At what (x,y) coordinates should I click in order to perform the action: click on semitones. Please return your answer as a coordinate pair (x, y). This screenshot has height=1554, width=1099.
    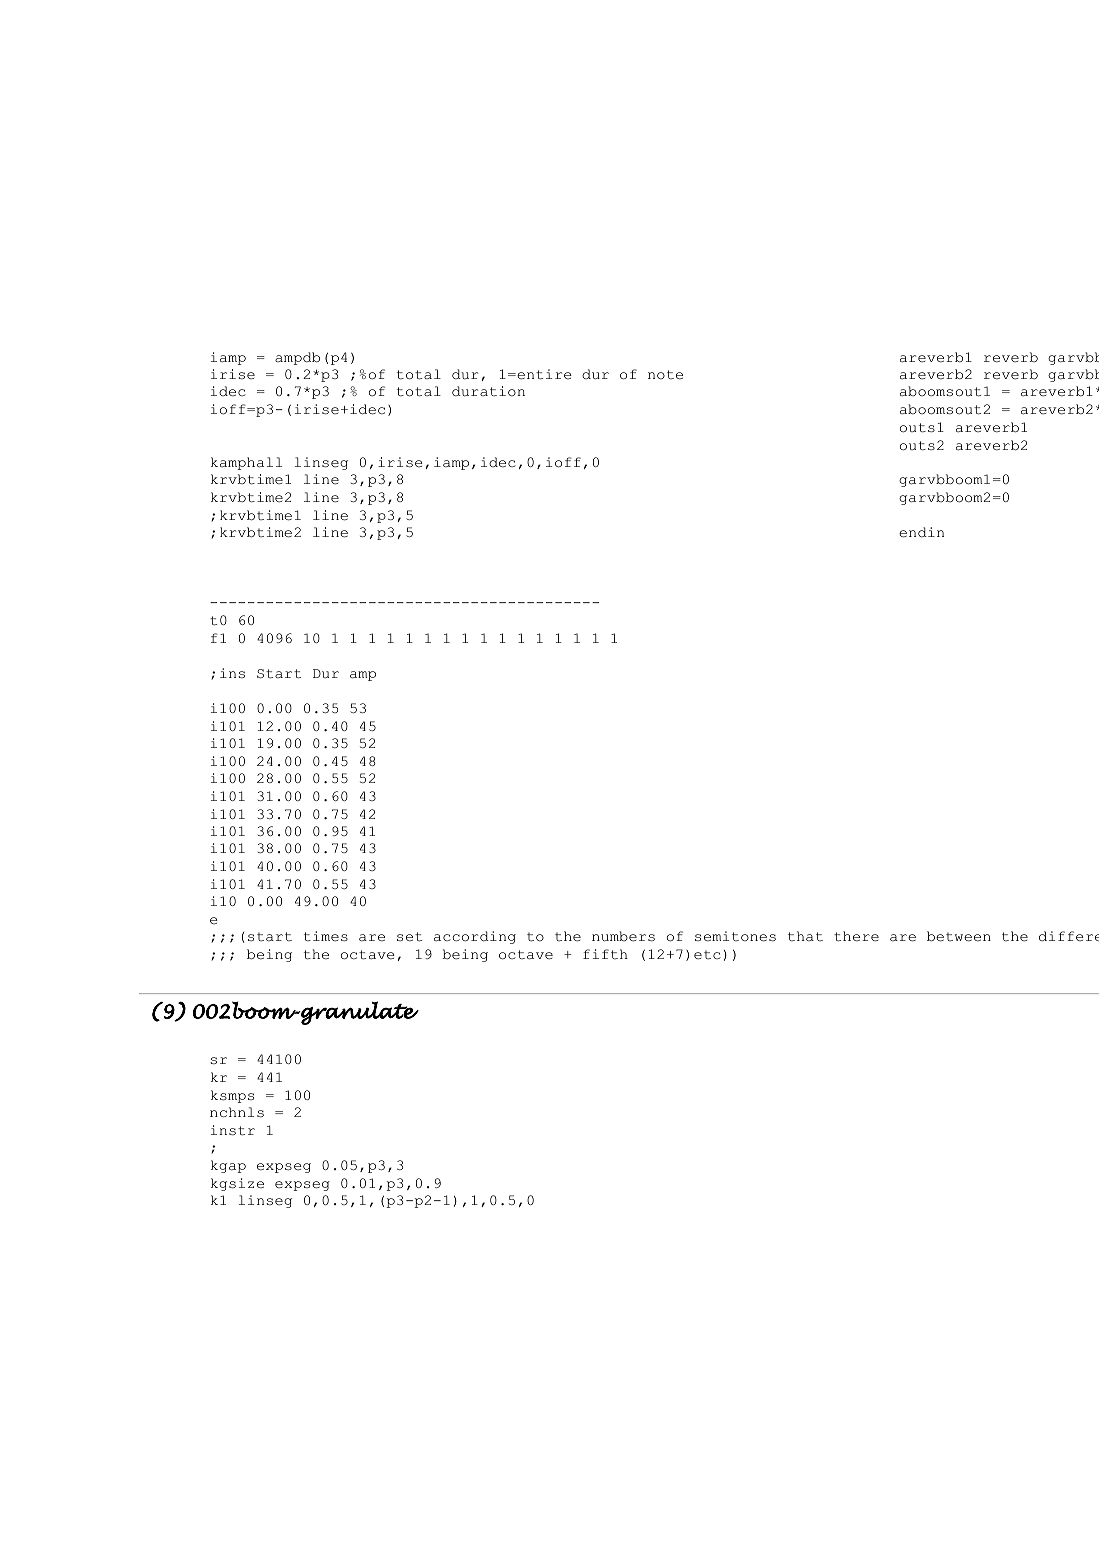
    Looking at the image, I should click on (735, 936).
